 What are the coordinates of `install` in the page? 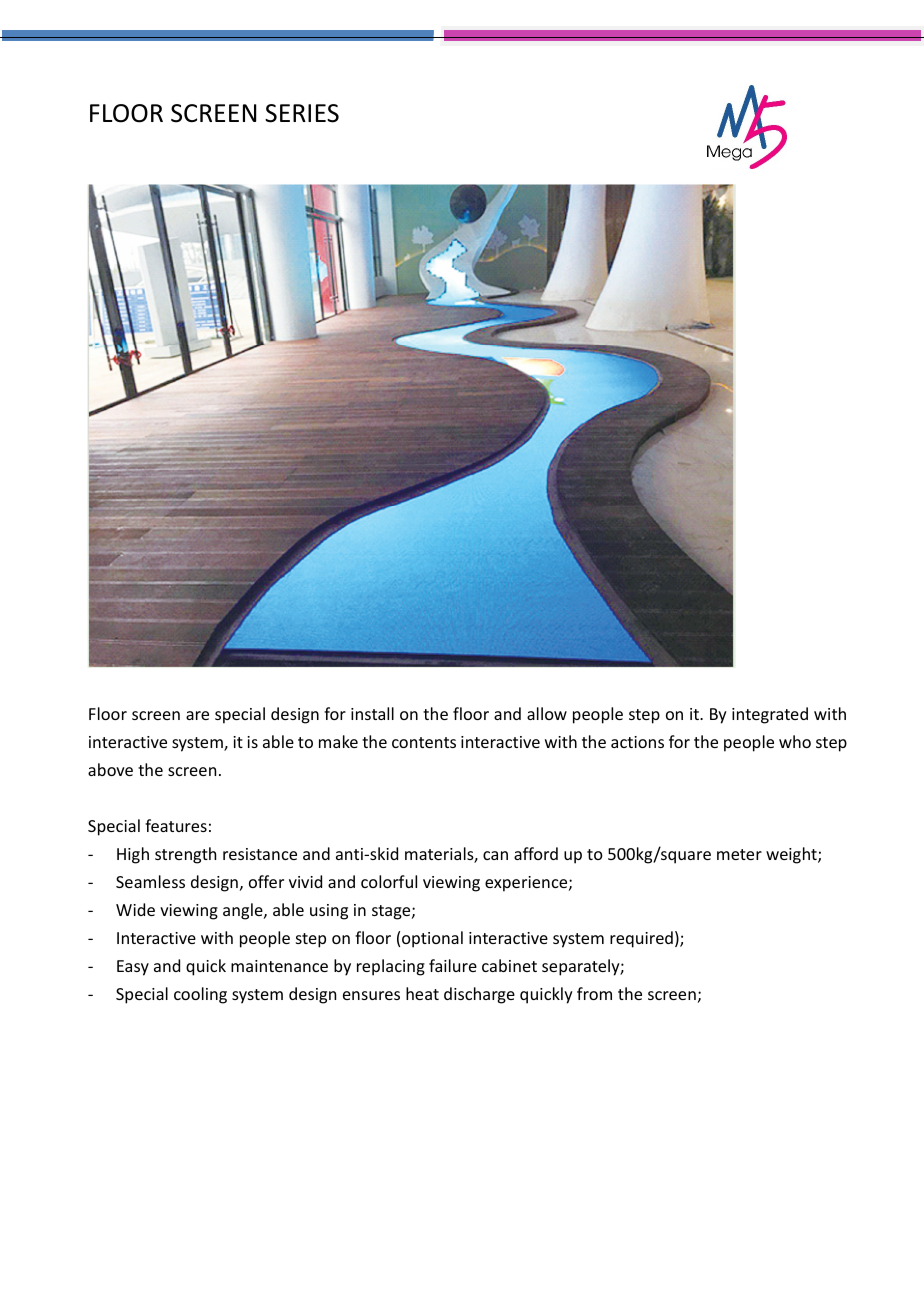 It's located at (372, 713).
